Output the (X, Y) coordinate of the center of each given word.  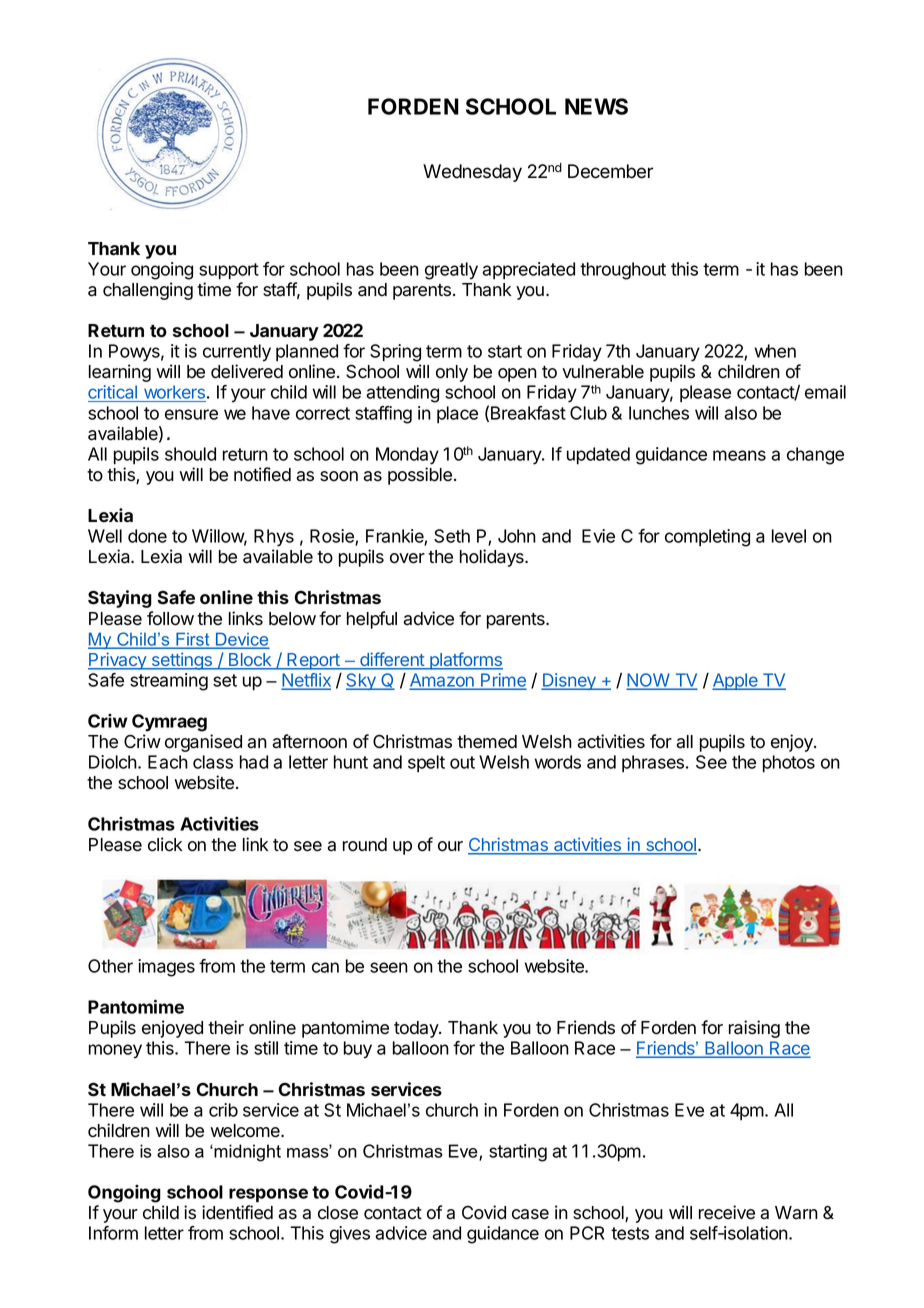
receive (727, 1212)
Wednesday (472, 173)
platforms (465, 661)
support (229, 271)
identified (237, 1212)
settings (181, 661)
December (610, 171)
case (530, 1214)
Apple (736, 681)
